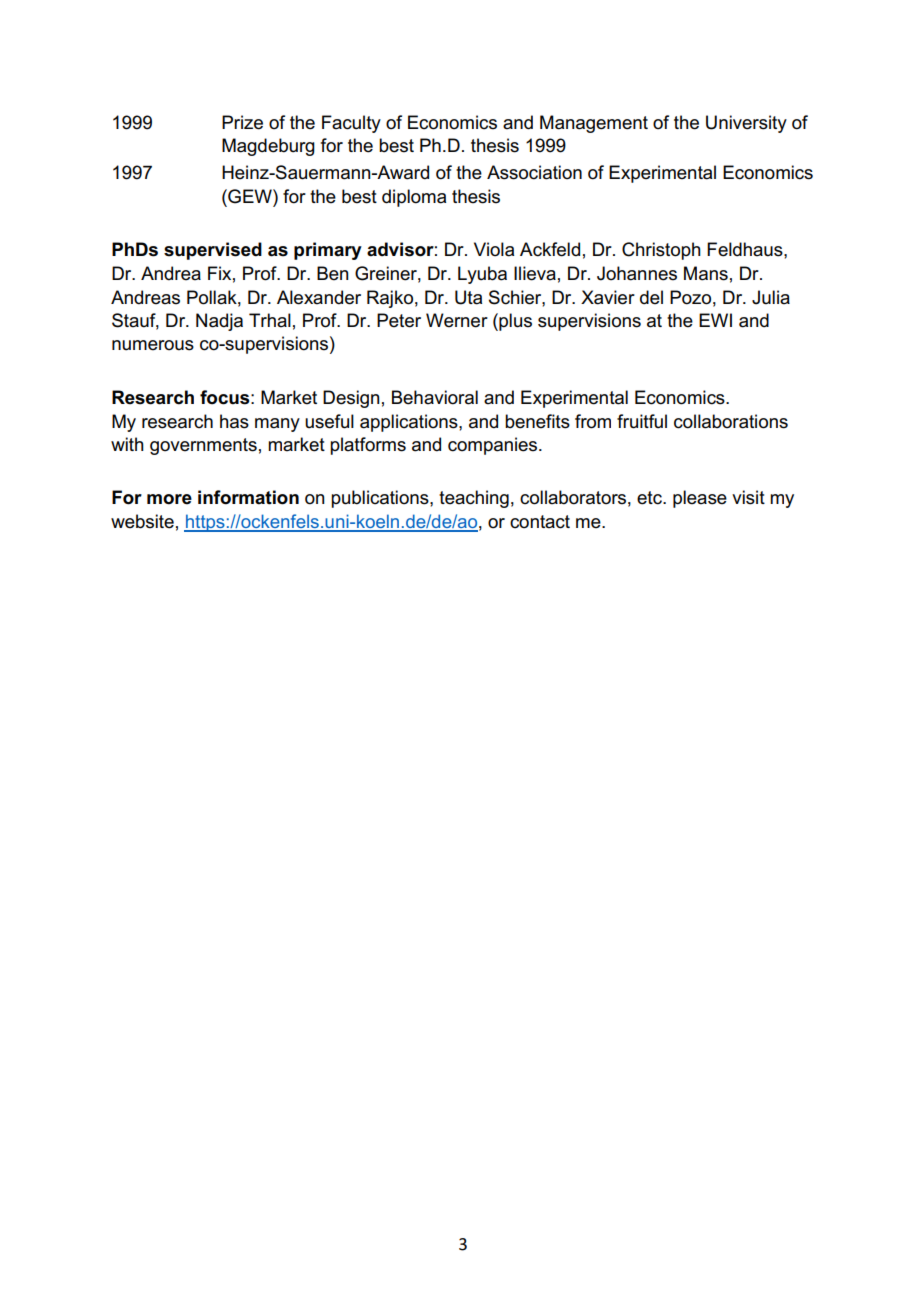  I want to click on del, so click(651, 297).
